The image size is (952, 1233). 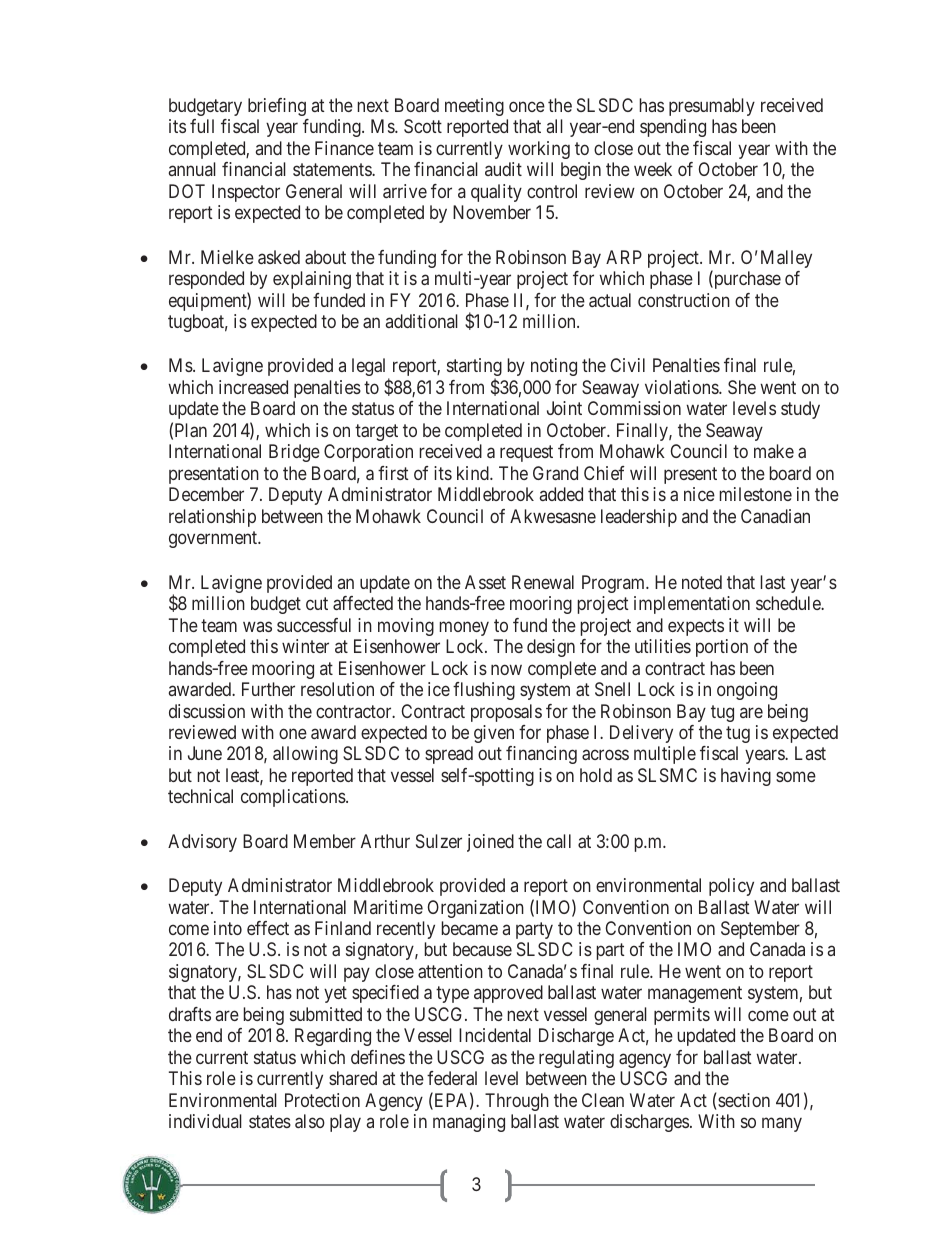 I want to click on joined, so click(x=490, y=843).
